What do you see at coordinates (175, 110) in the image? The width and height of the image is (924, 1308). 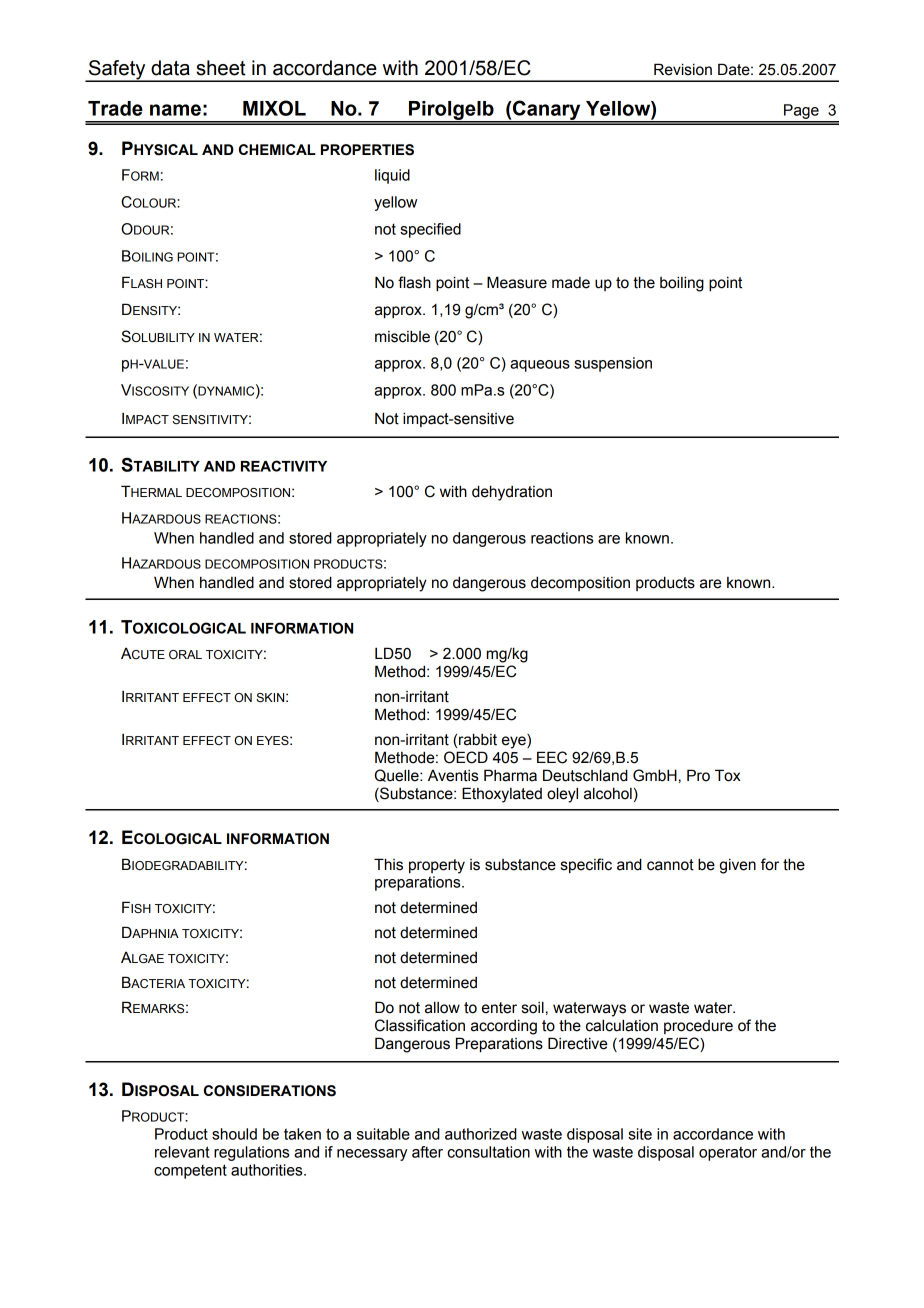 I see `name` at bounding box center [175, 110].
